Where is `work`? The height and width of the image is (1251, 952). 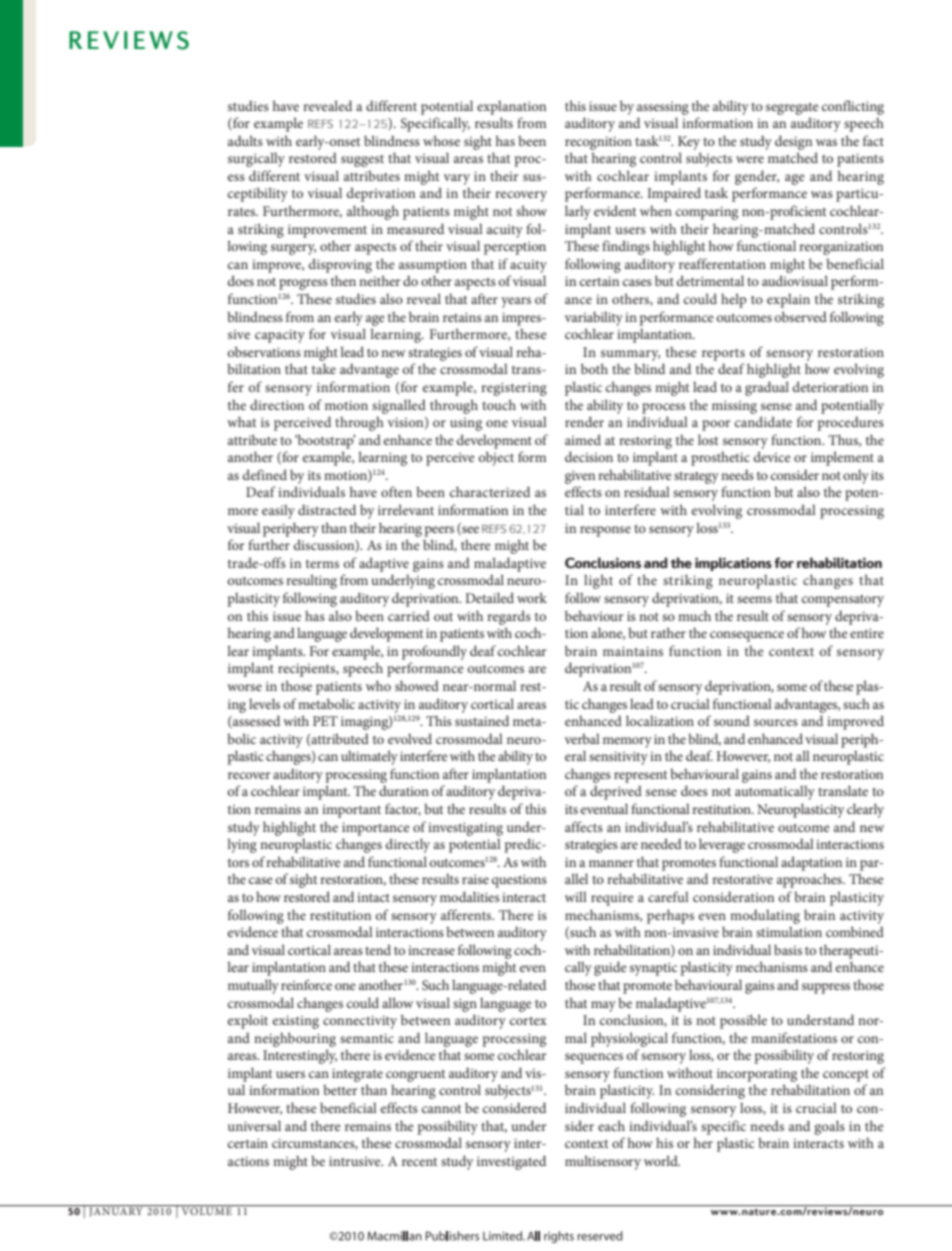
work is located at coordinates (532, 597).
